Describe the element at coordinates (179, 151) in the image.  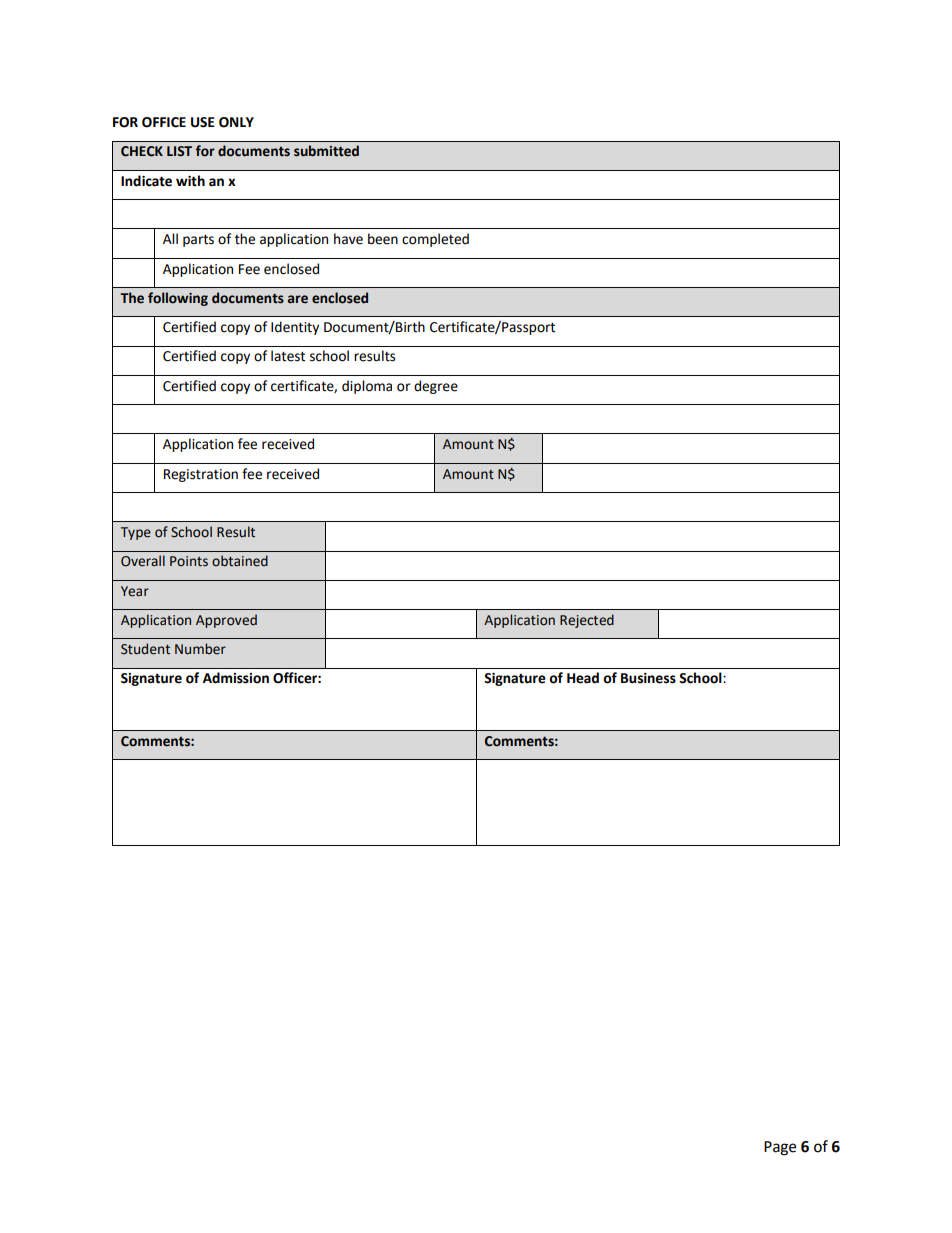
I see `LIST` at that location.
